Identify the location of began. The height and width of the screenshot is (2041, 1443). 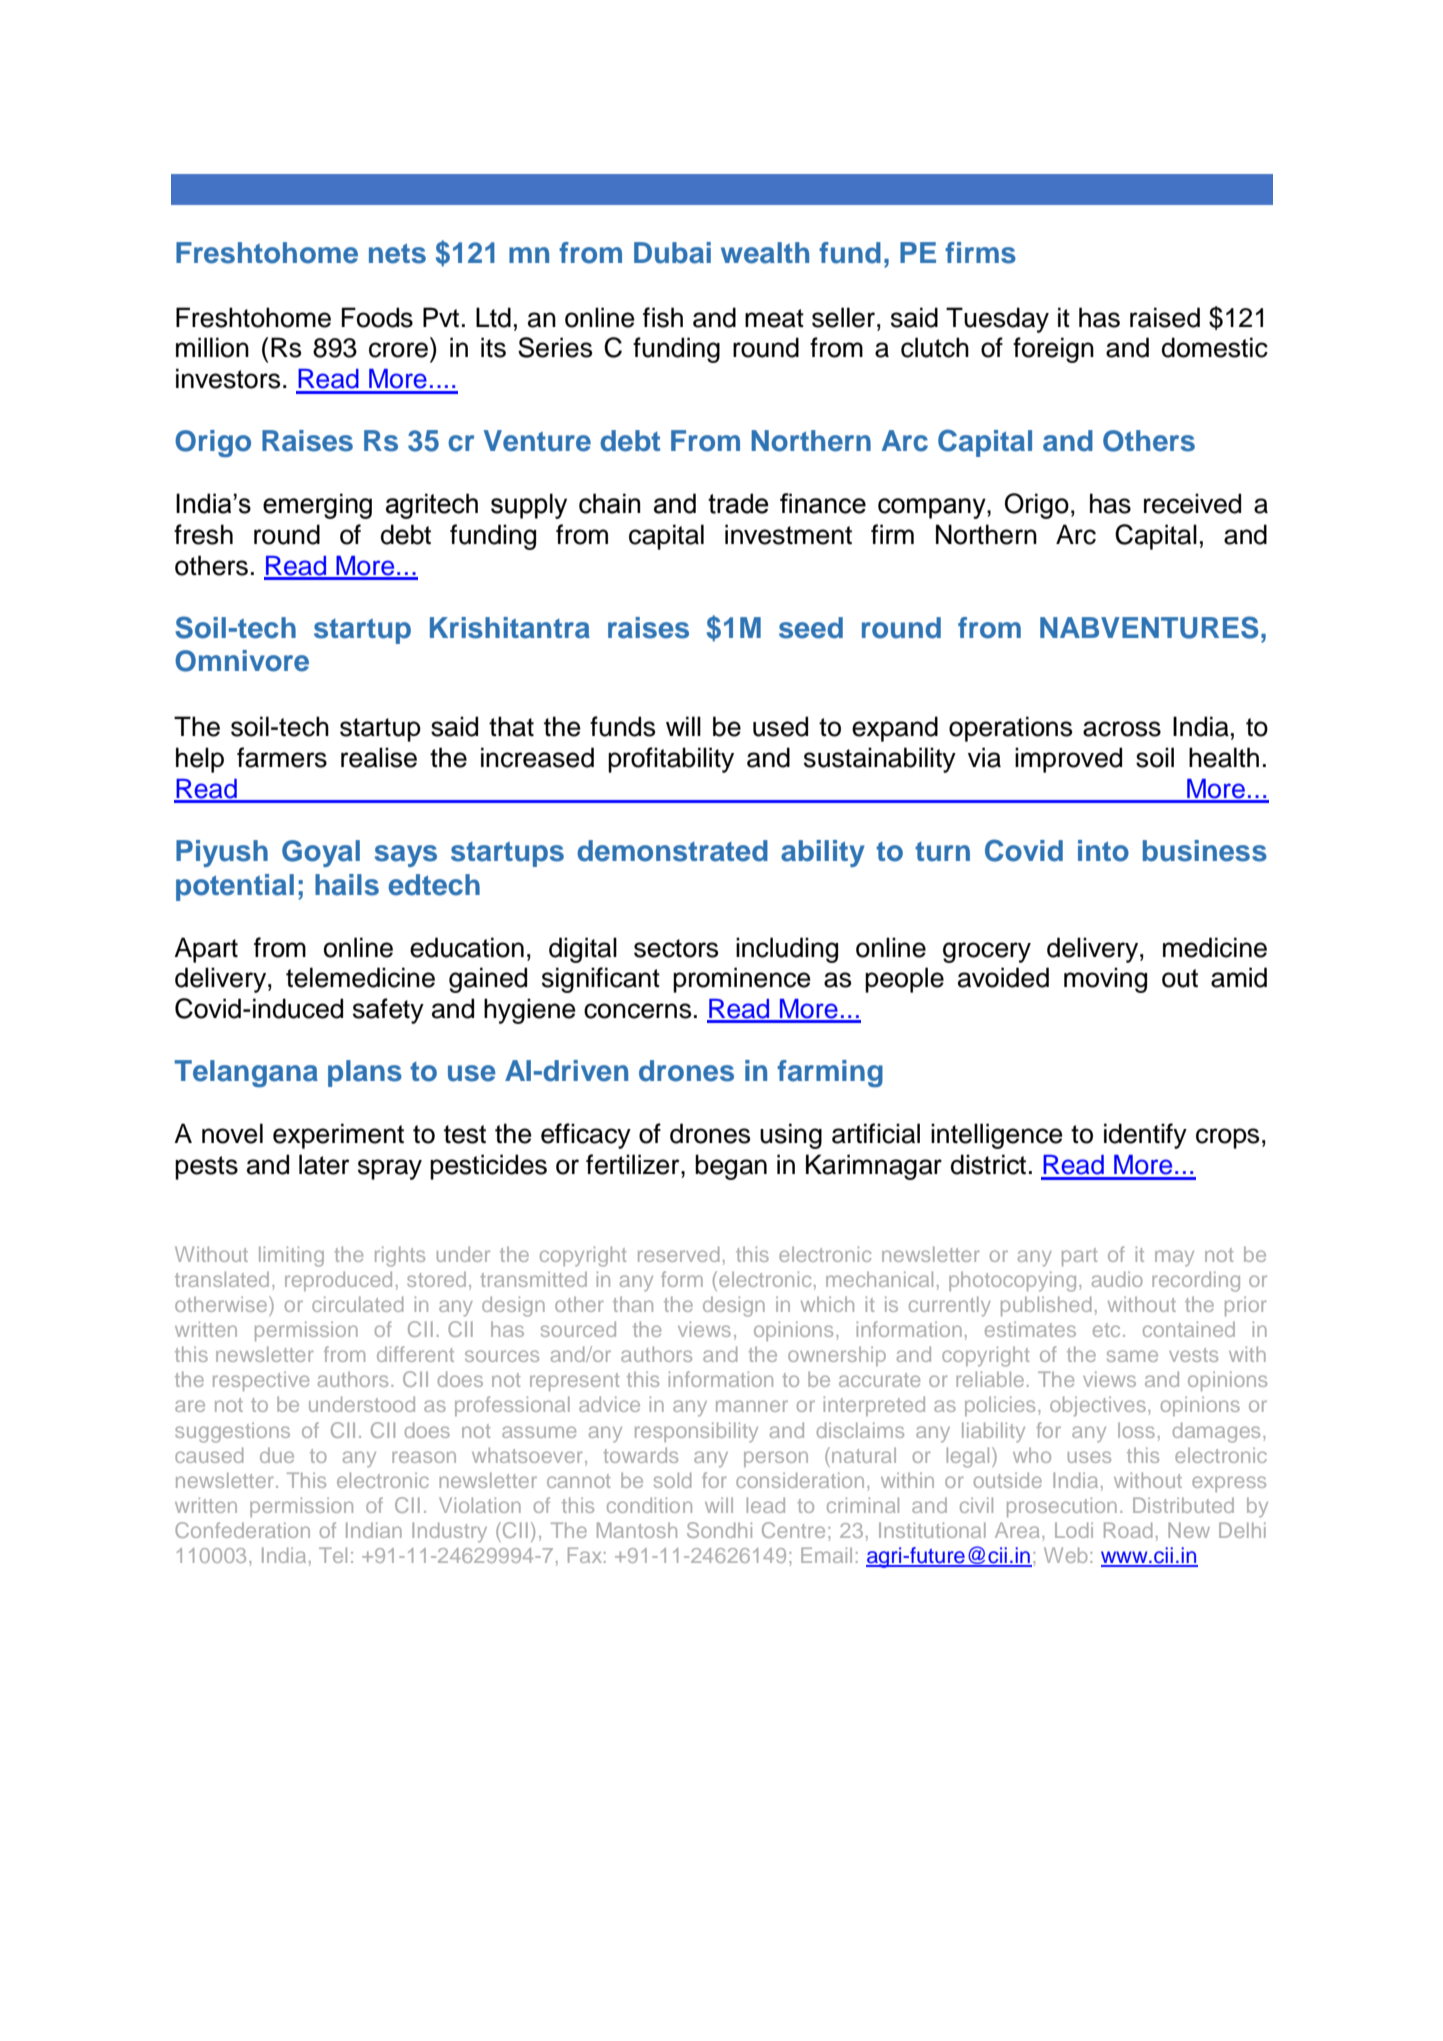
(731, 1167).
